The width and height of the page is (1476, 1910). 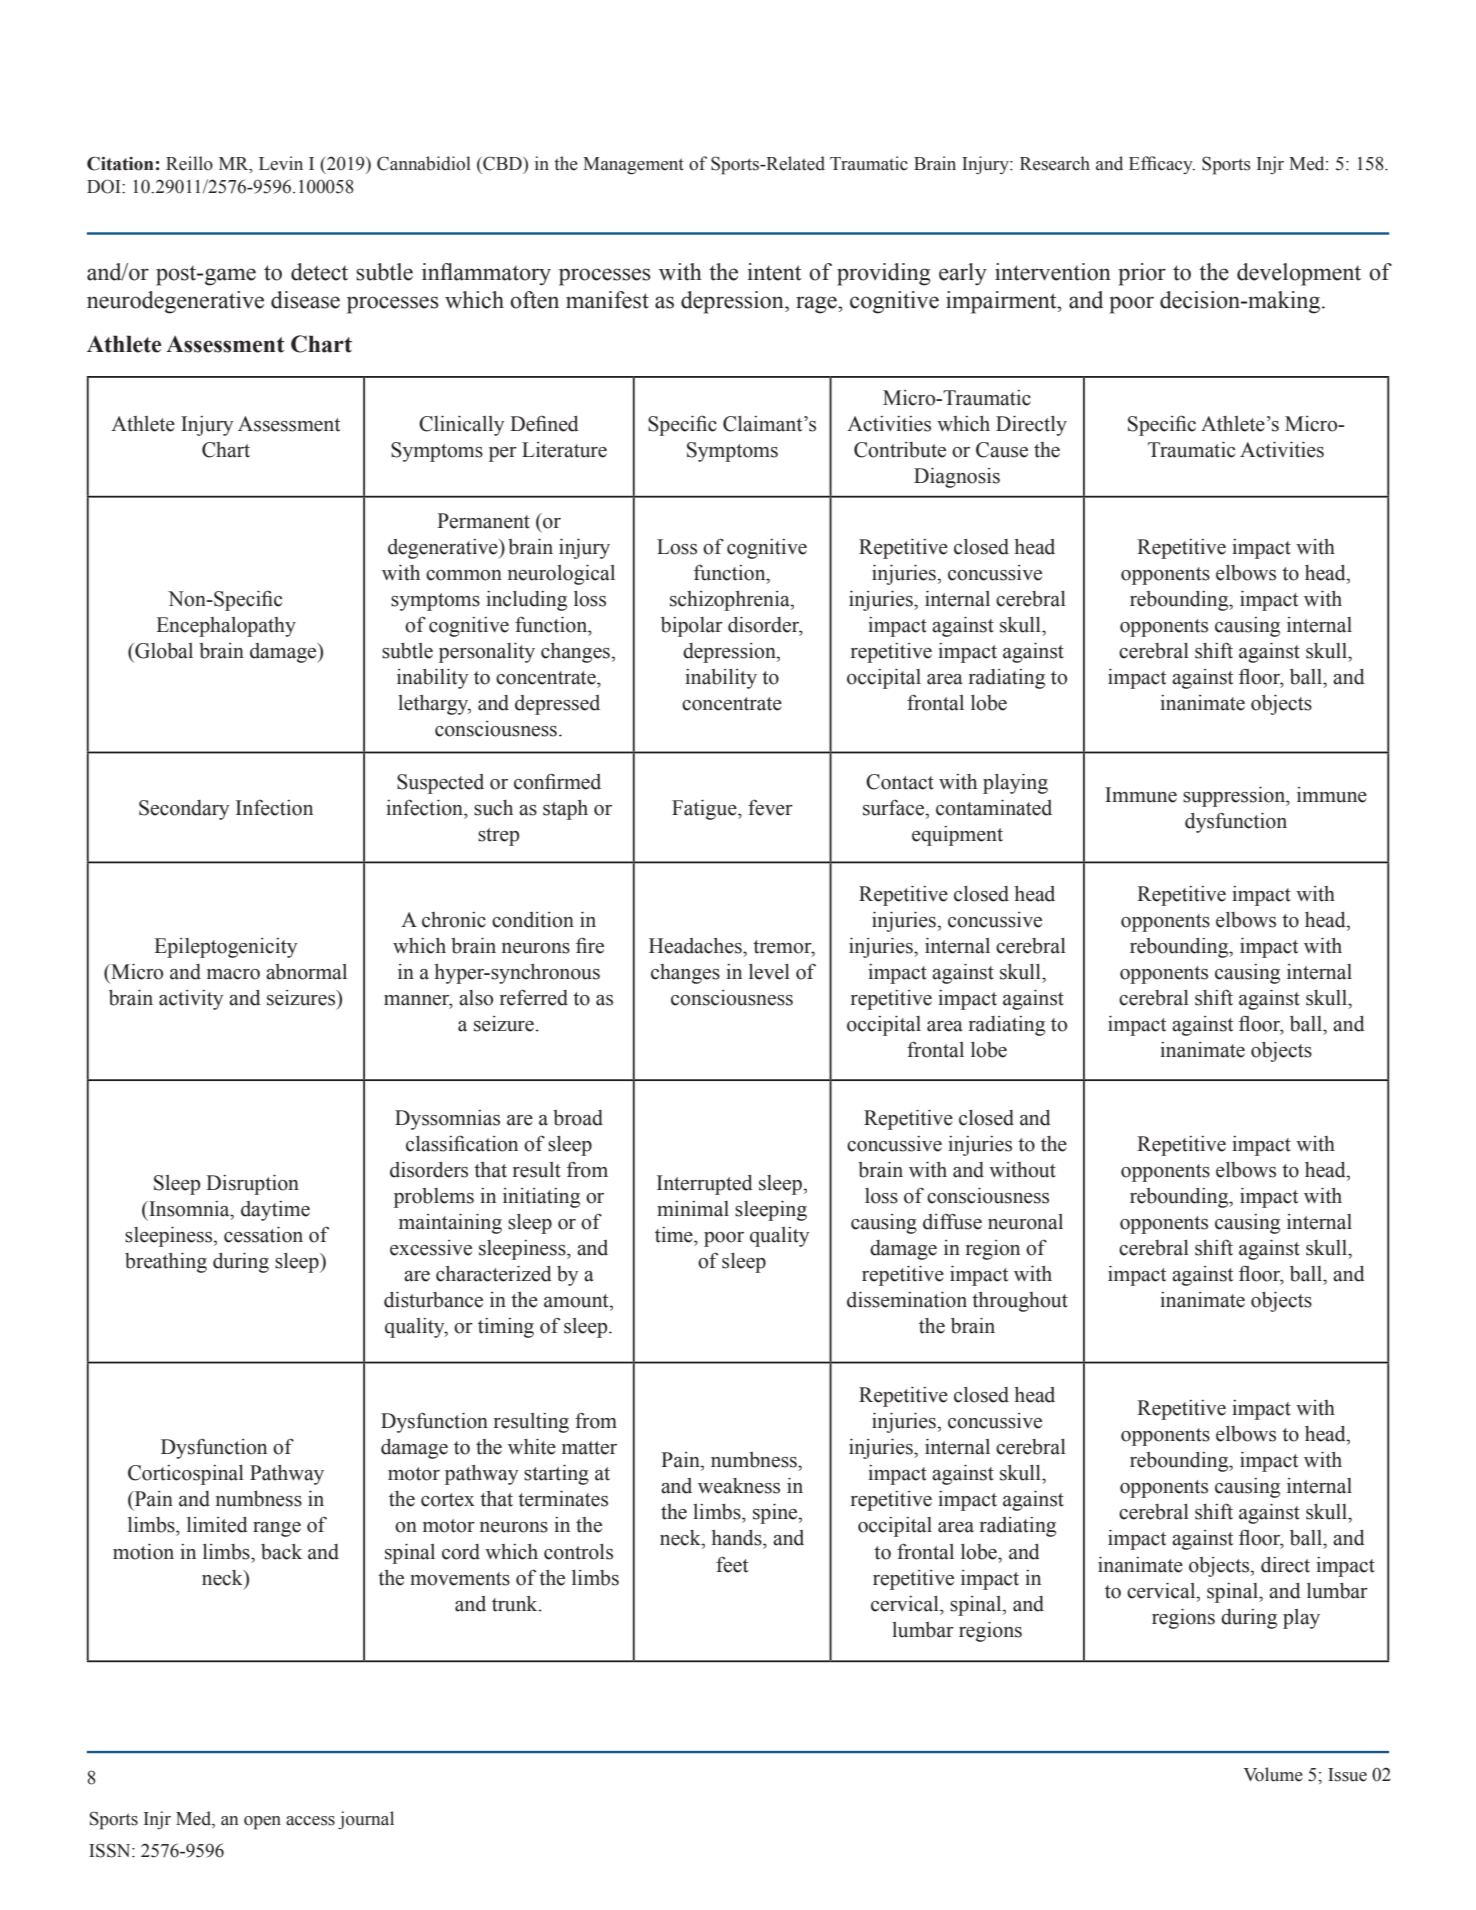 What do you see at coordinates (281, 163) in the page?
I see `Levin` at bounding box center [281, 163].
